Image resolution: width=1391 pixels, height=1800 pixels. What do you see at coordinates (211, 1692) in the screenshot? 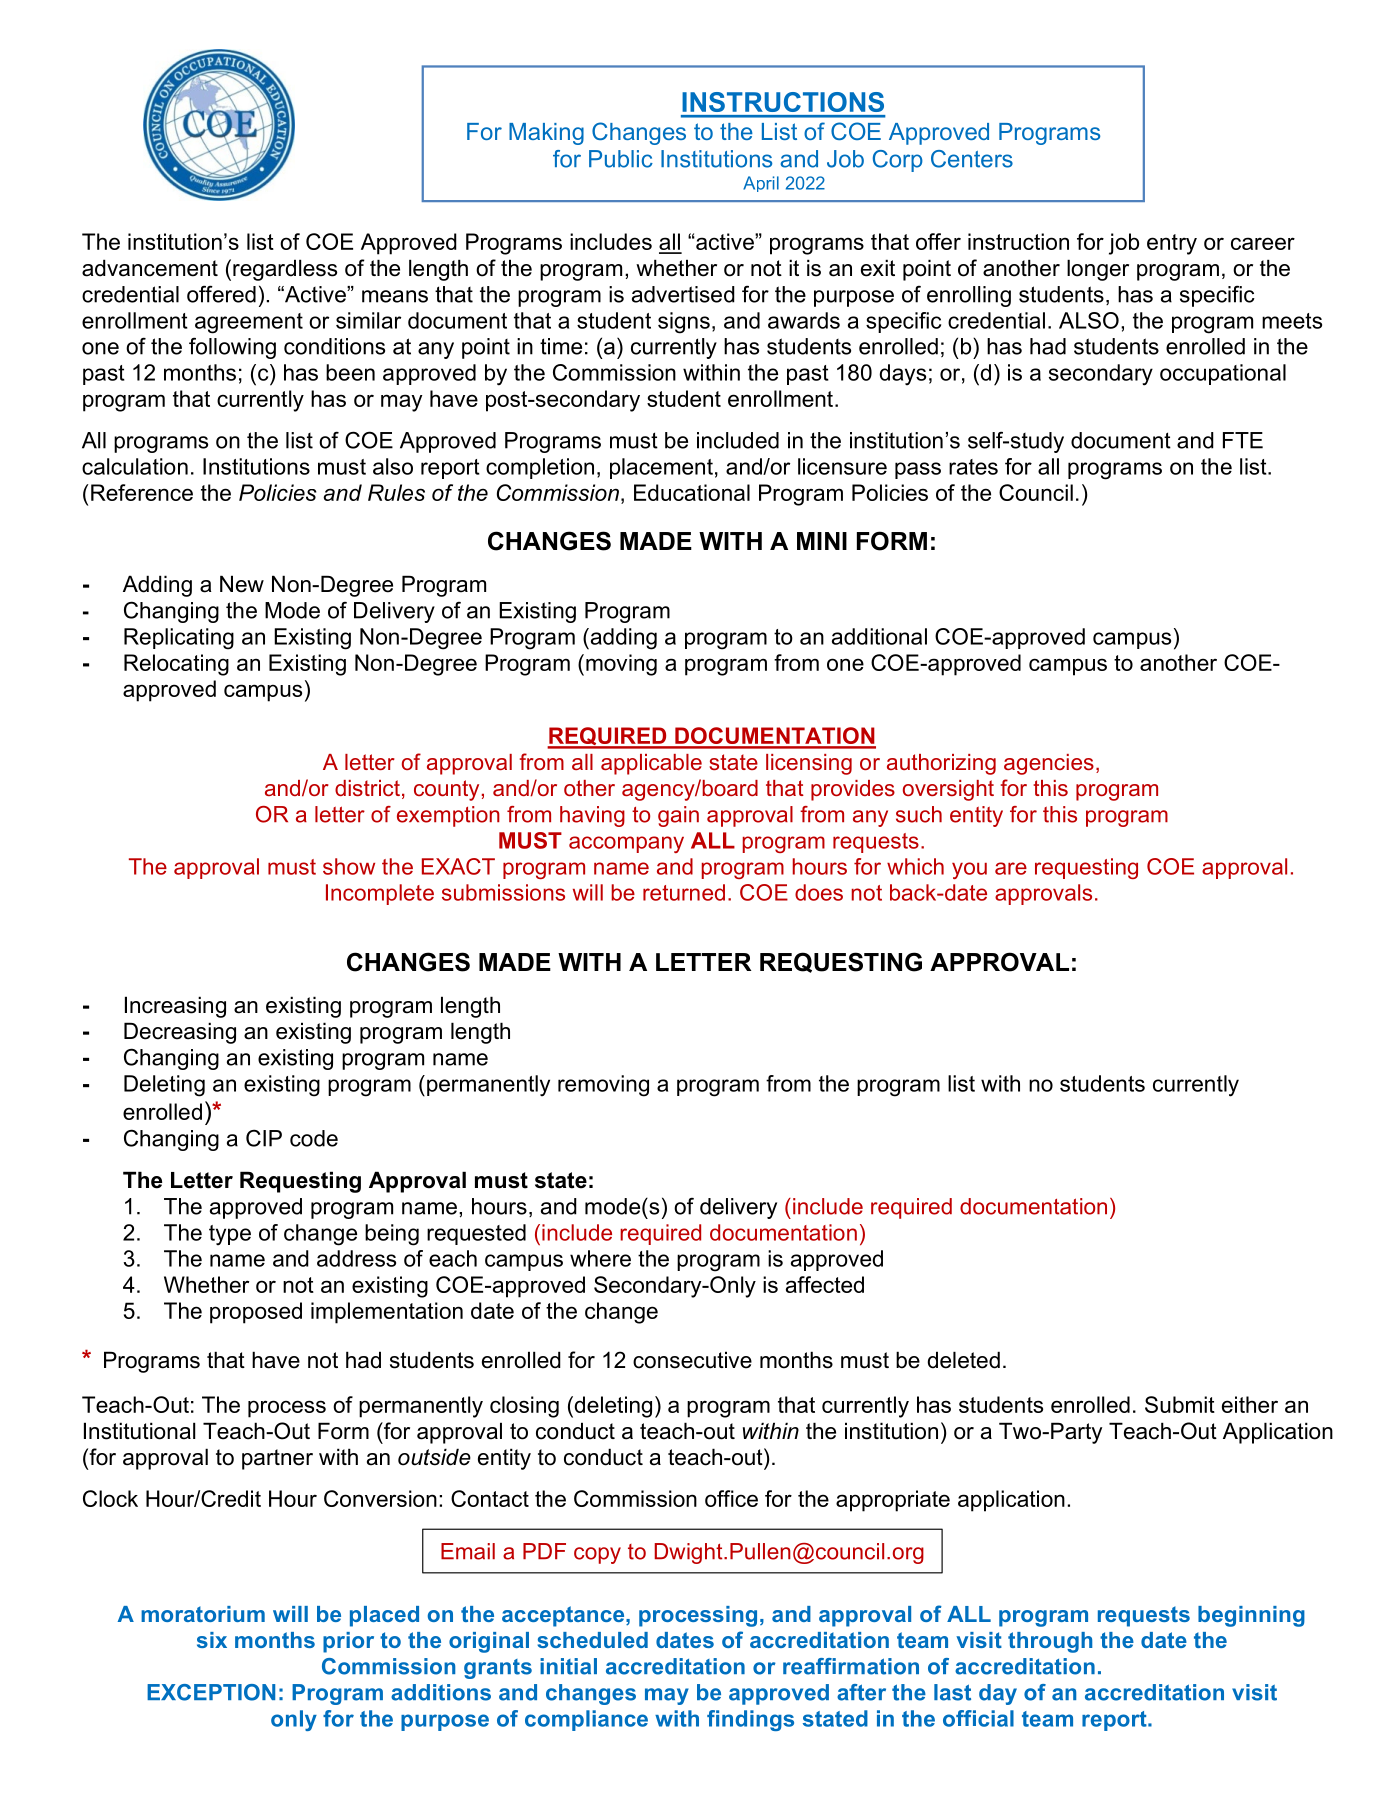
I see `EXCEPTION` at bounding box center [211, 1692].
